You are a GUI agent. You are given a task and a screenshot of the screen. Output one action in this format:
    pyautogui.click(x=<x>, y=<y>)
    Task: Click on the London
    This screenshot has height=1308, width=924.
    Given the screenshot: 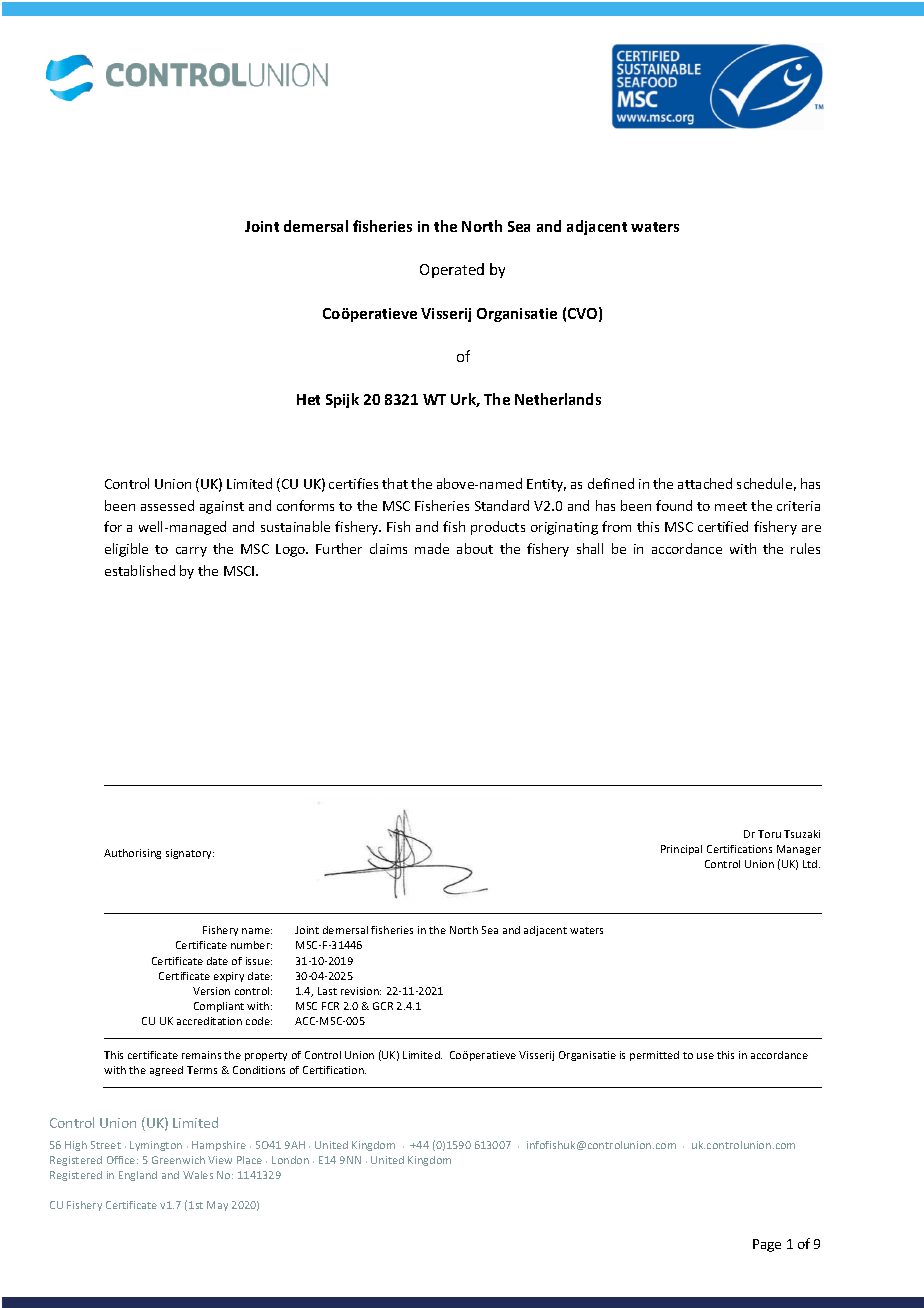 What is the action you would take?
    pyautogui.click(x=290, y=1160)
